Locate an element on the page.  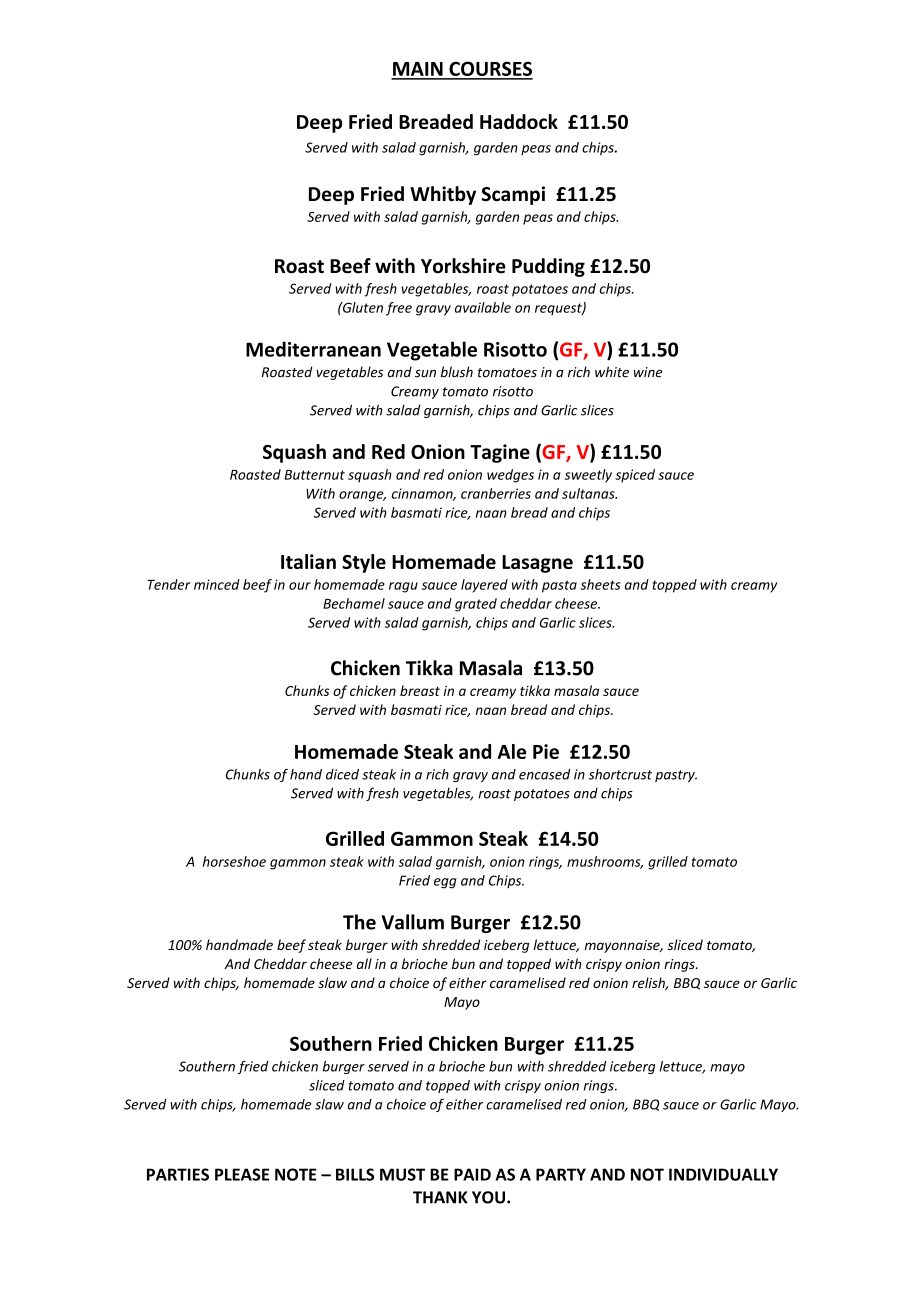
Butternut is located at coordinates (315, 475).
